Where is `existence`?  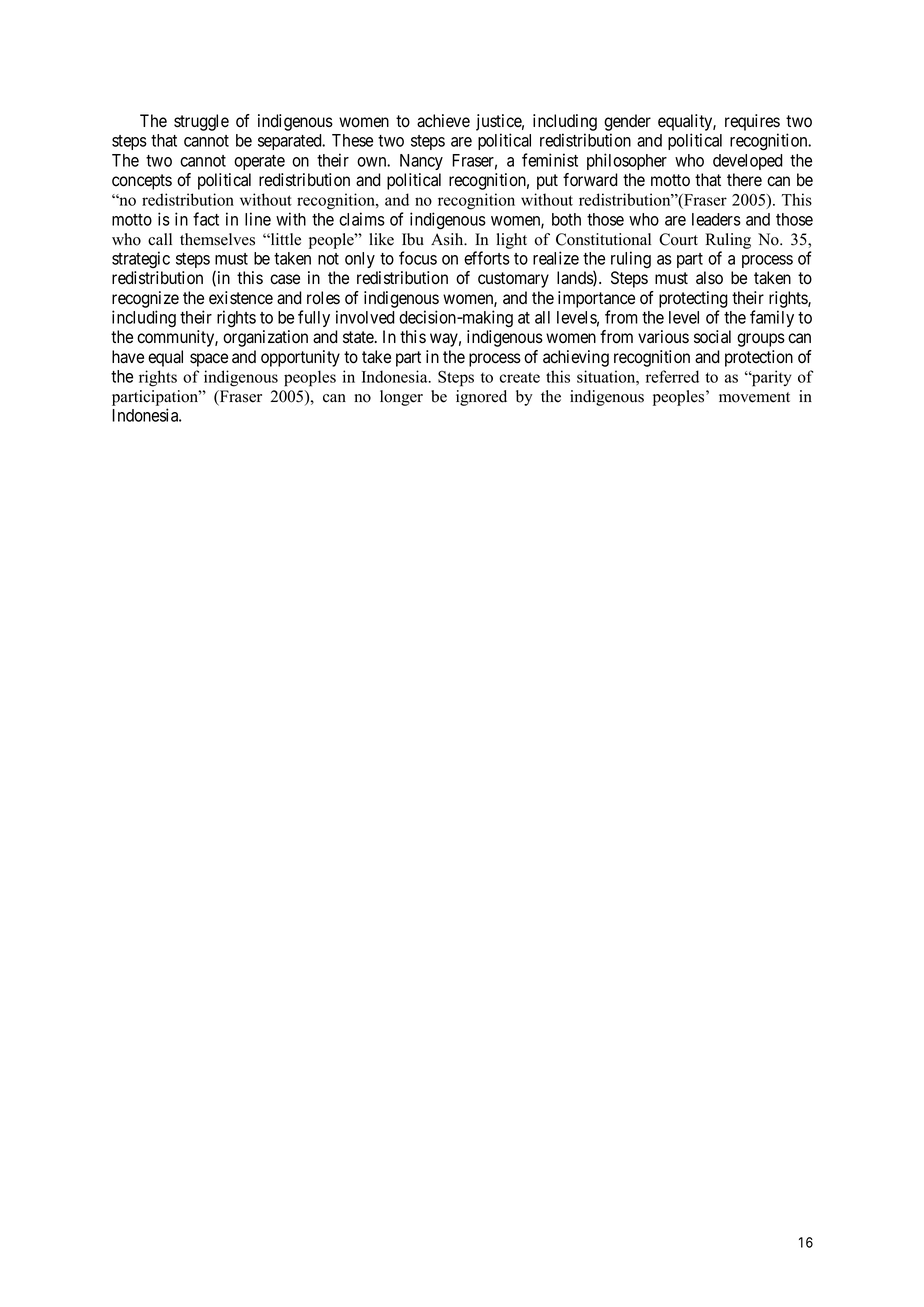
existence is located at coordinates (241, 298).
